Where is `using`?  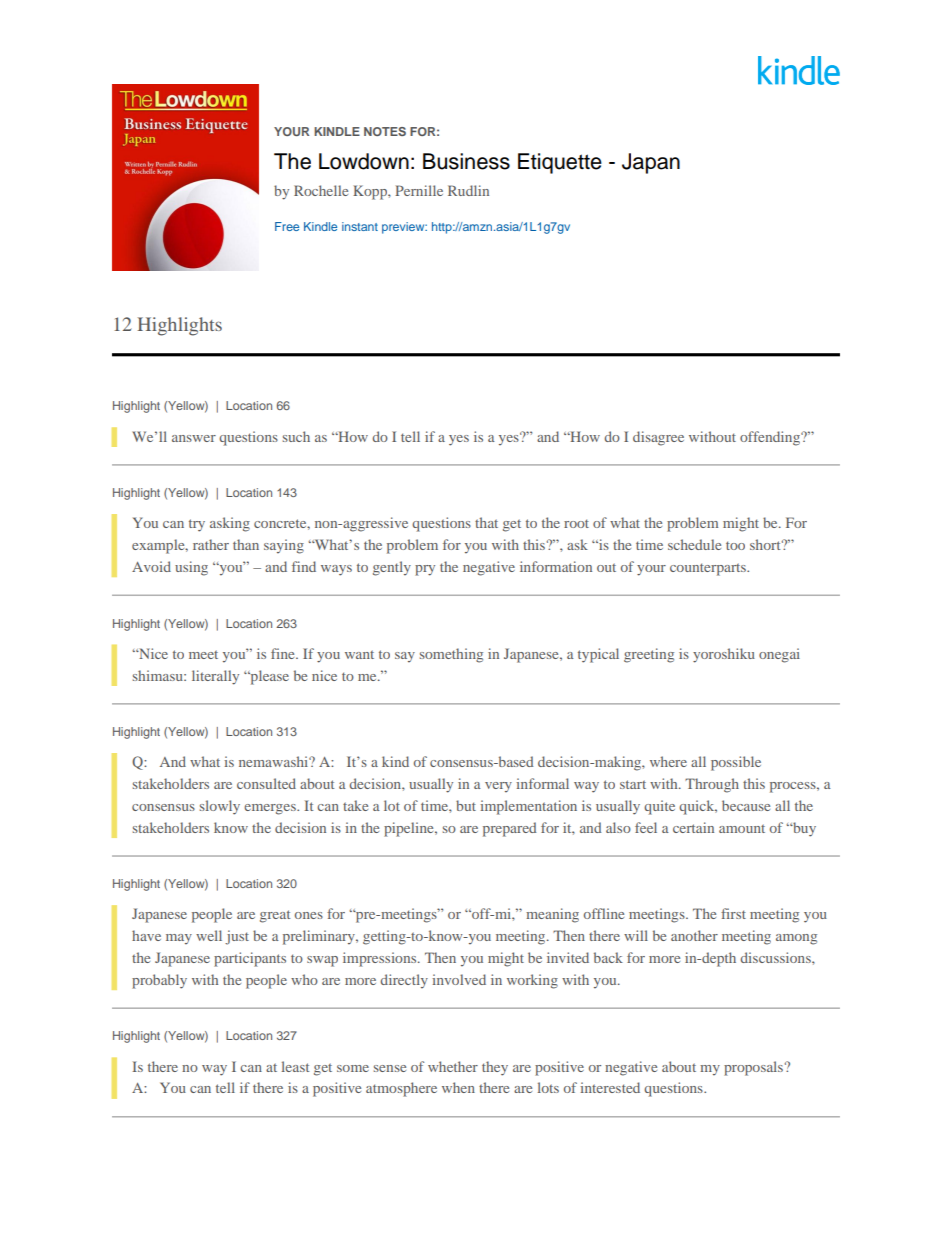 using is located at coordinates (191, 568).
